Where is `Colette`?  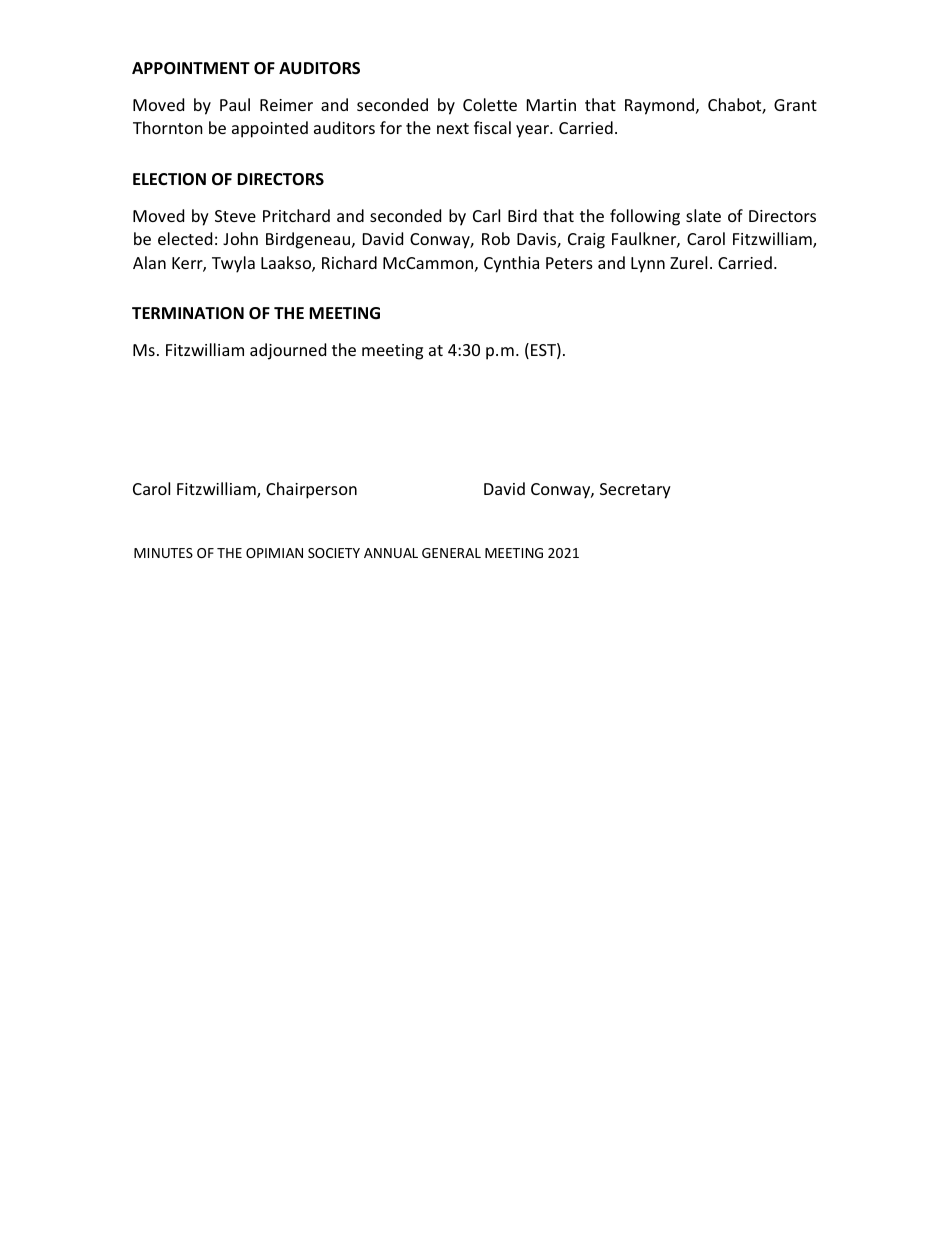
Colette is located at coordinates (490, 104).
